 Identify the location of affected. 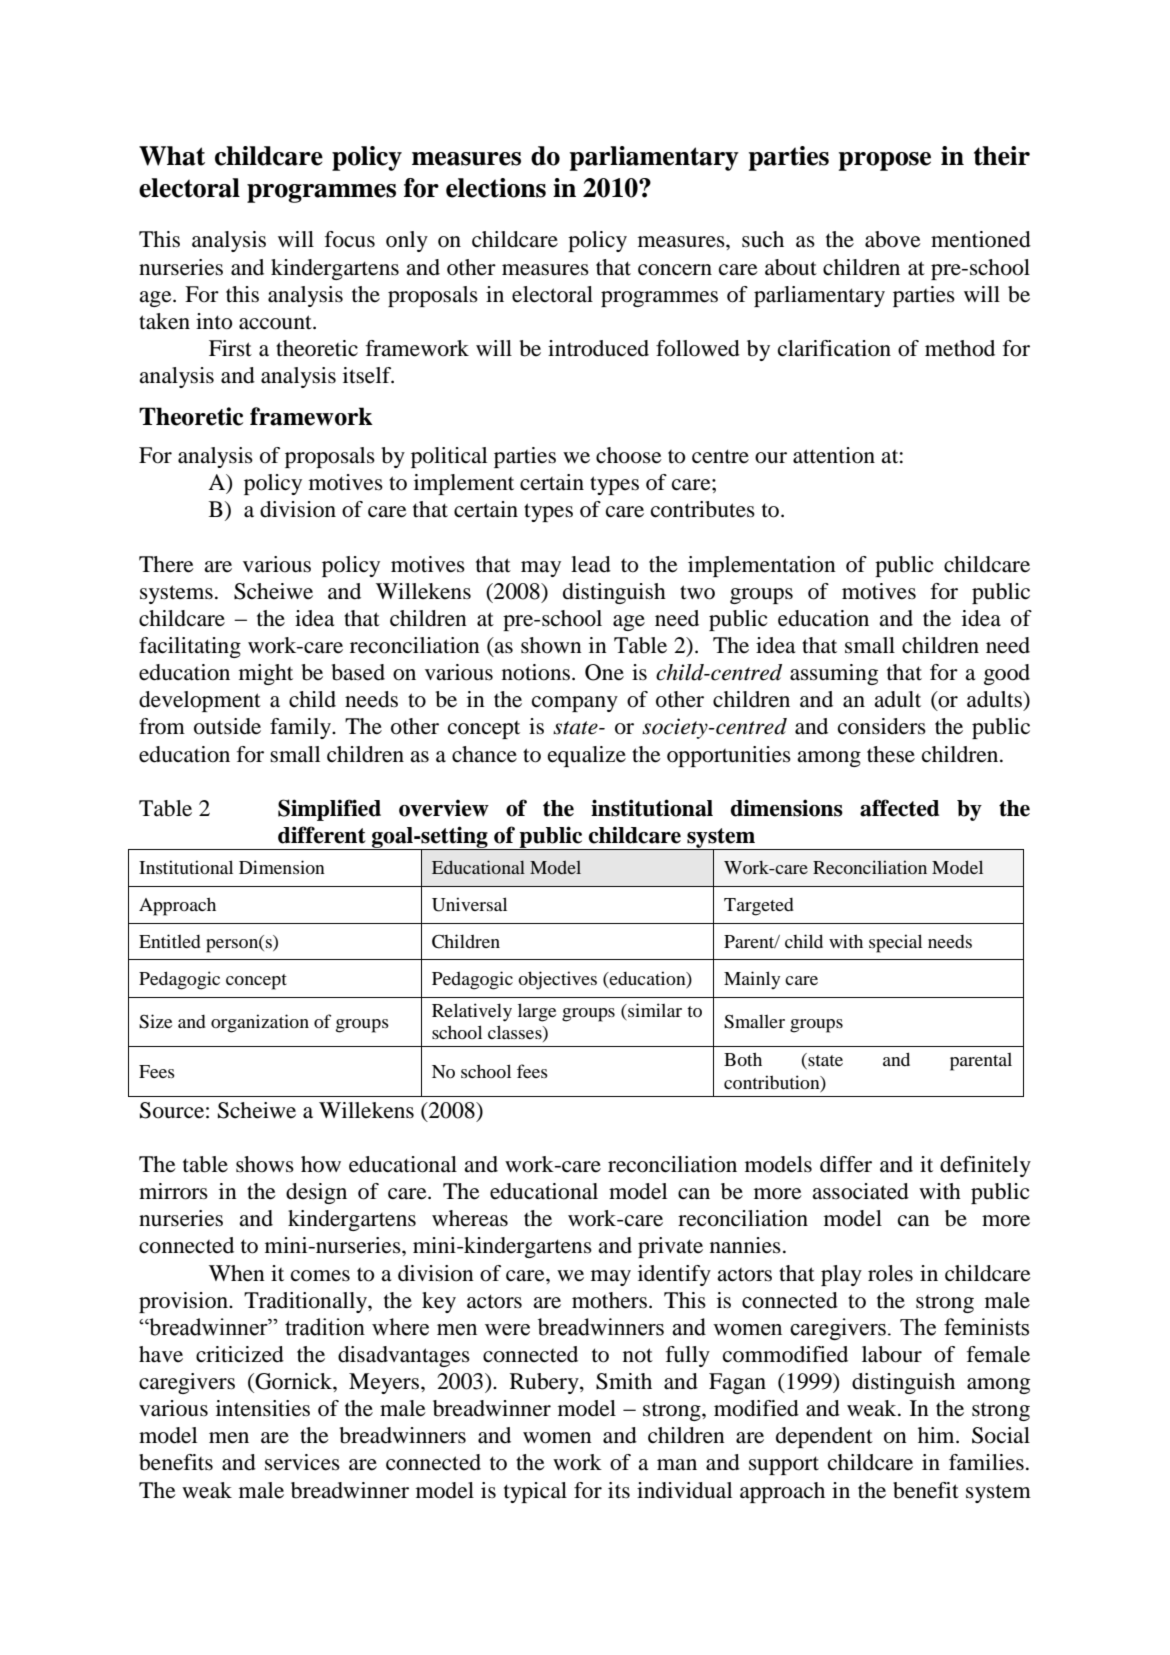
(900, 808).
